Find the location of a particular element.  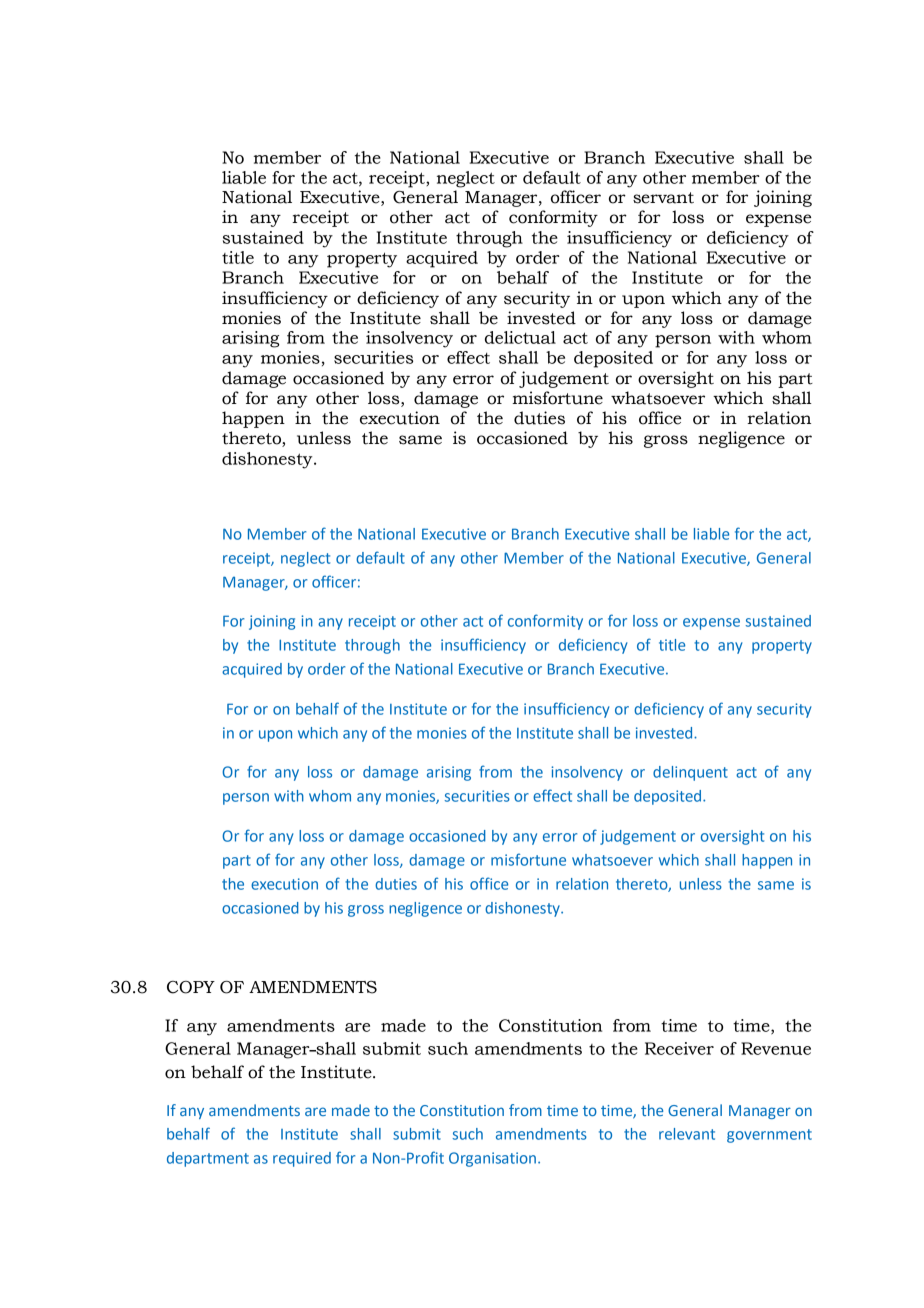

servant is located at coordinates (663, 198).
